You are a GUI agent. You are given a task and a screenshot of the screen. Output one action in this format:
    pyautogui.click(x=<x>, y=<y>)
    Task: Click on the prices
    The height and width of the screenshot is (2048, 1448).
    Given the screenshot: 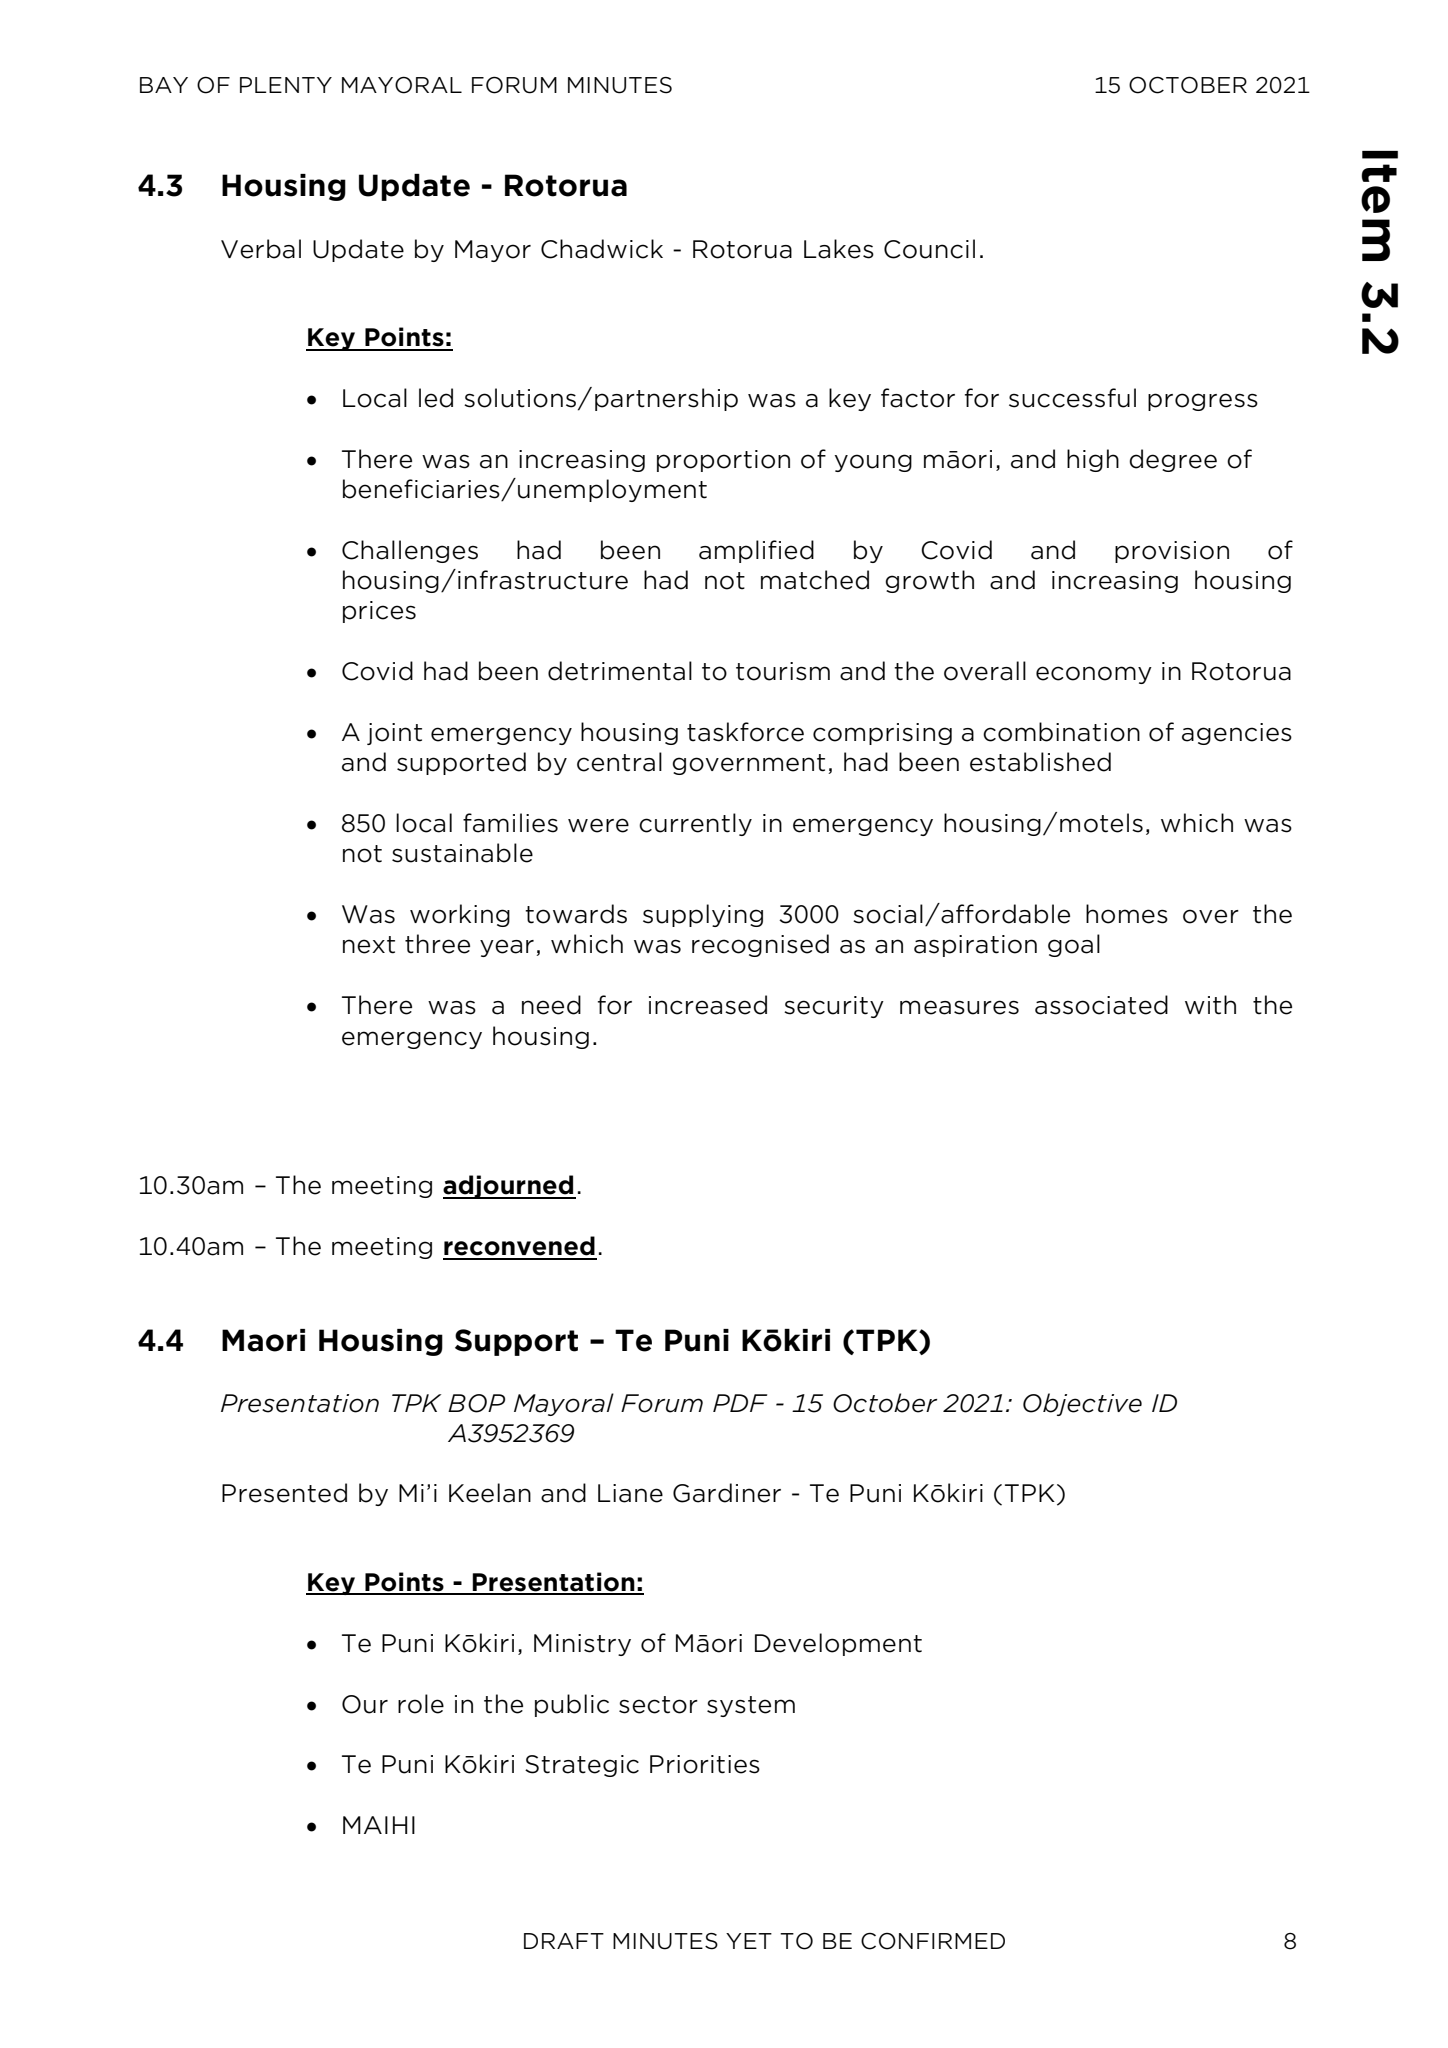 What is the action you would take?
    pyautogui.click(x=379, y=612)
